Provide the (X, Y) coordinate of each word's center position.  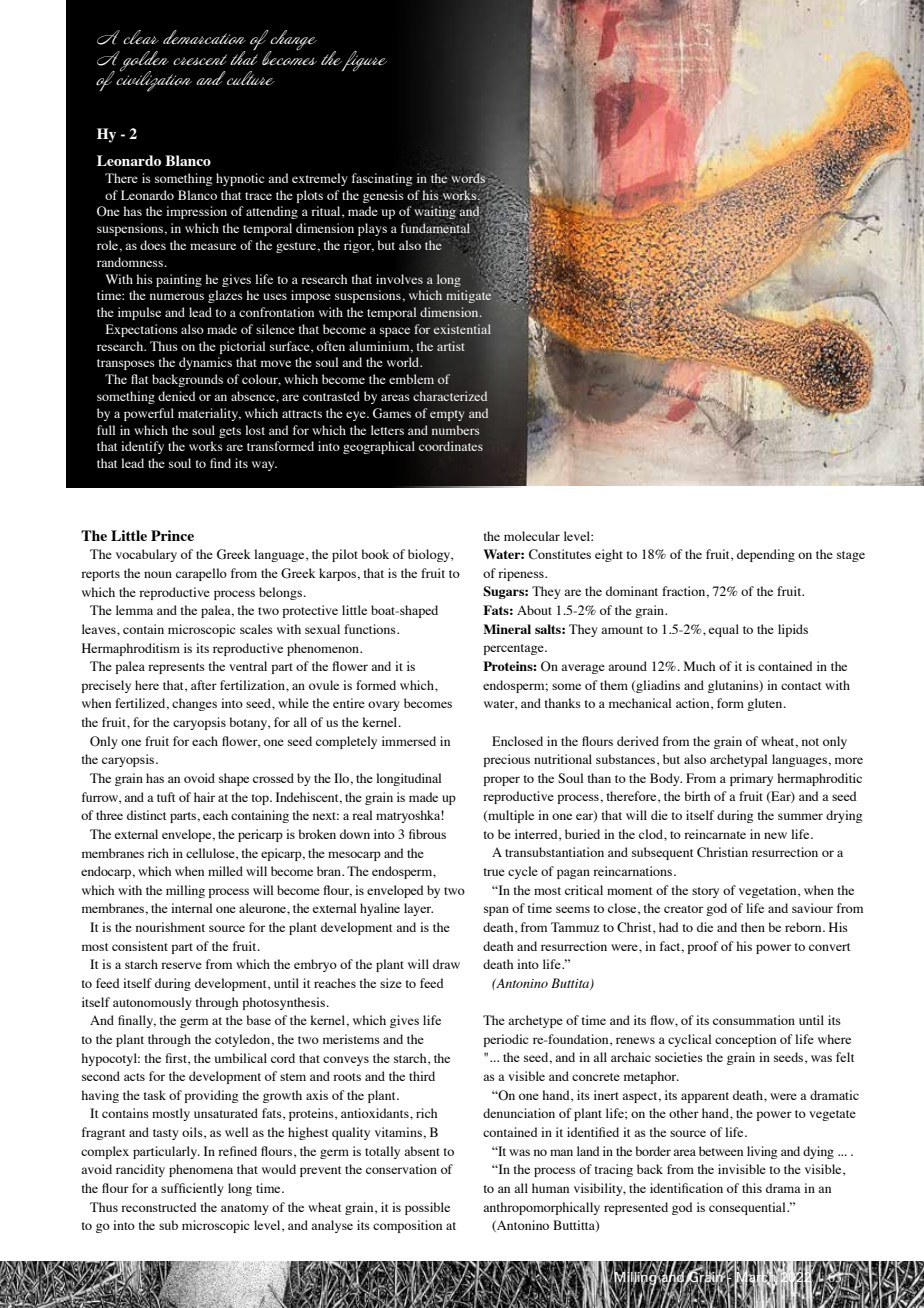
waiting (435, 212)
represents (176, 668)
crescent (200, 59)
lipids (793, 630)
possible (427, 1208)
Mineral (507, 629)
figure (363, 61)
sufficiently (192, 1189)
